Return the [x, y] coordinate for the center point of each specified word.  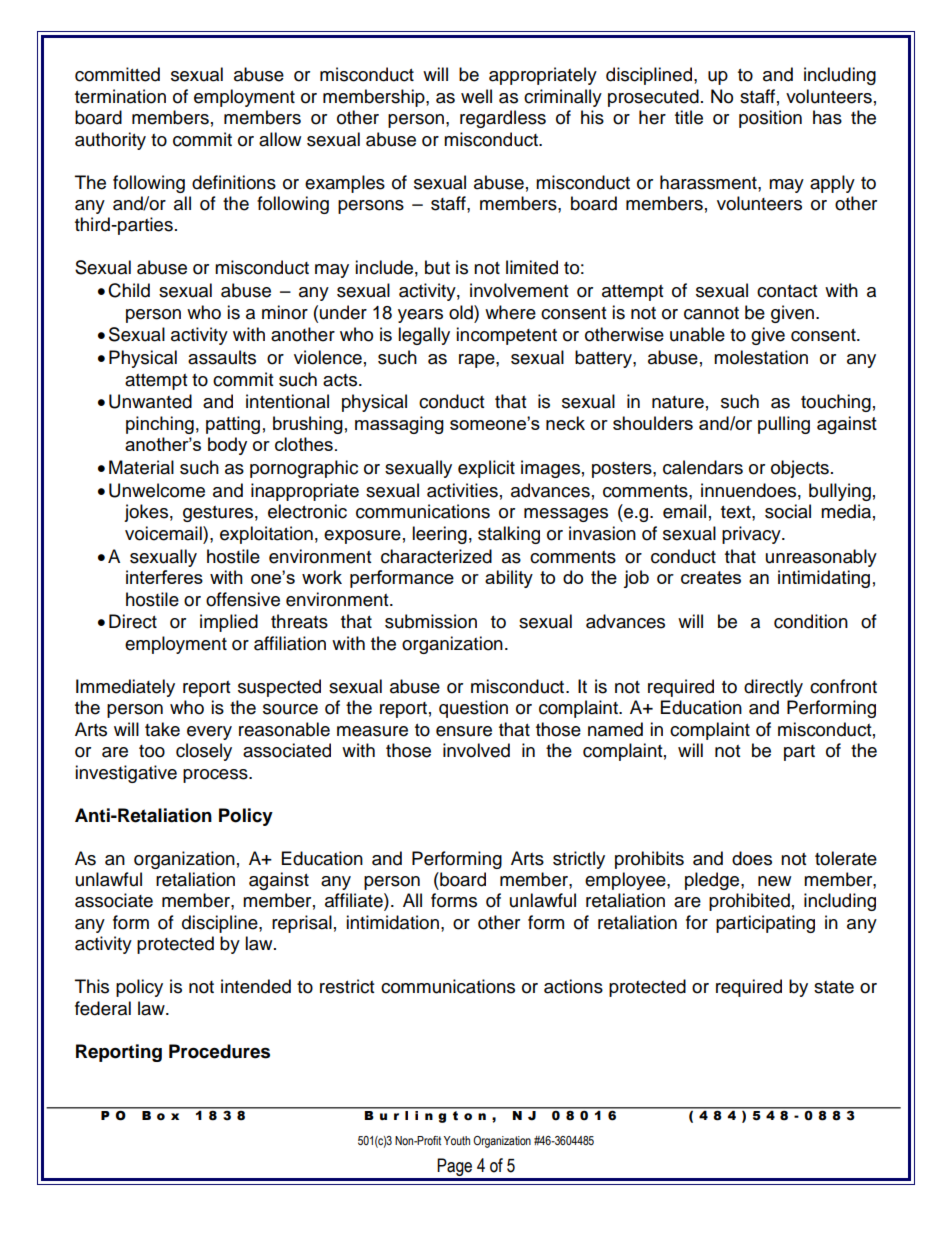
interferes [164, 577]
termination [120, 96]
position [770, 119]
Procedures [219, 1051]
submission [431, 621]
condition [811, 621]
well [476, 96]
